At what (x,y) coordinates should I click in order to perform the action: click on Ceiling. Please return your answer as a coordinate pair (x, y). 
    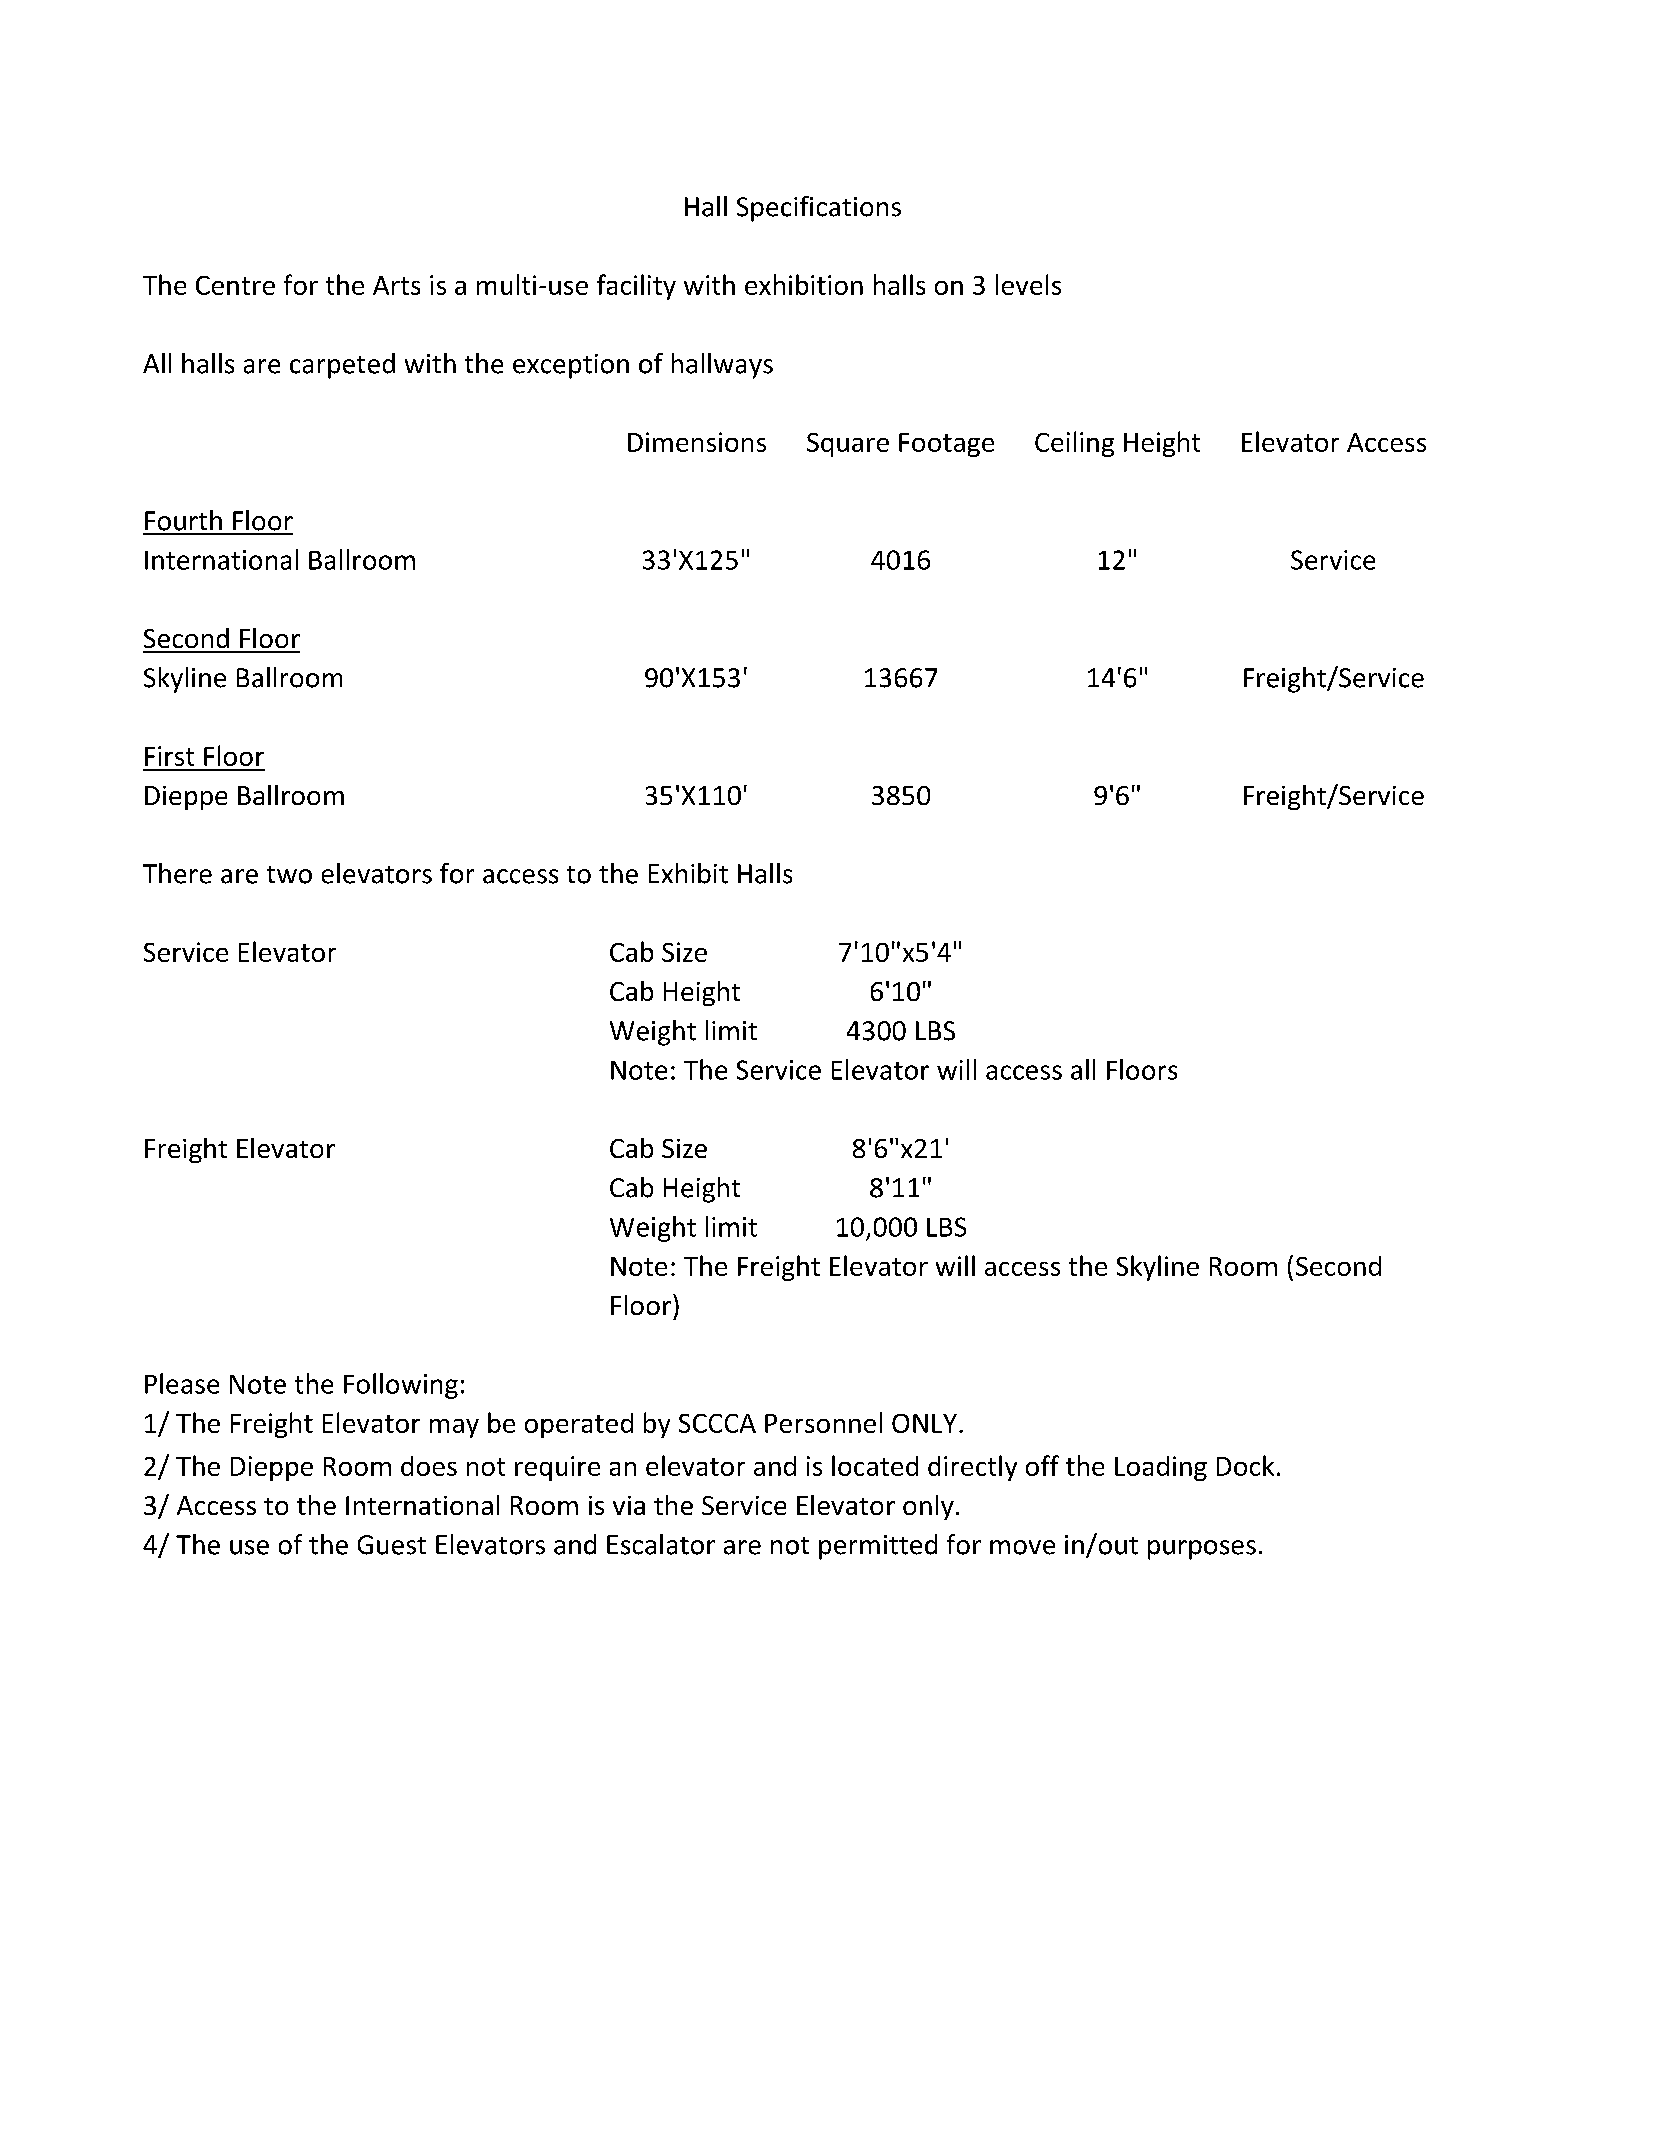
    Looking at the image, I should click on (1074, 444).
